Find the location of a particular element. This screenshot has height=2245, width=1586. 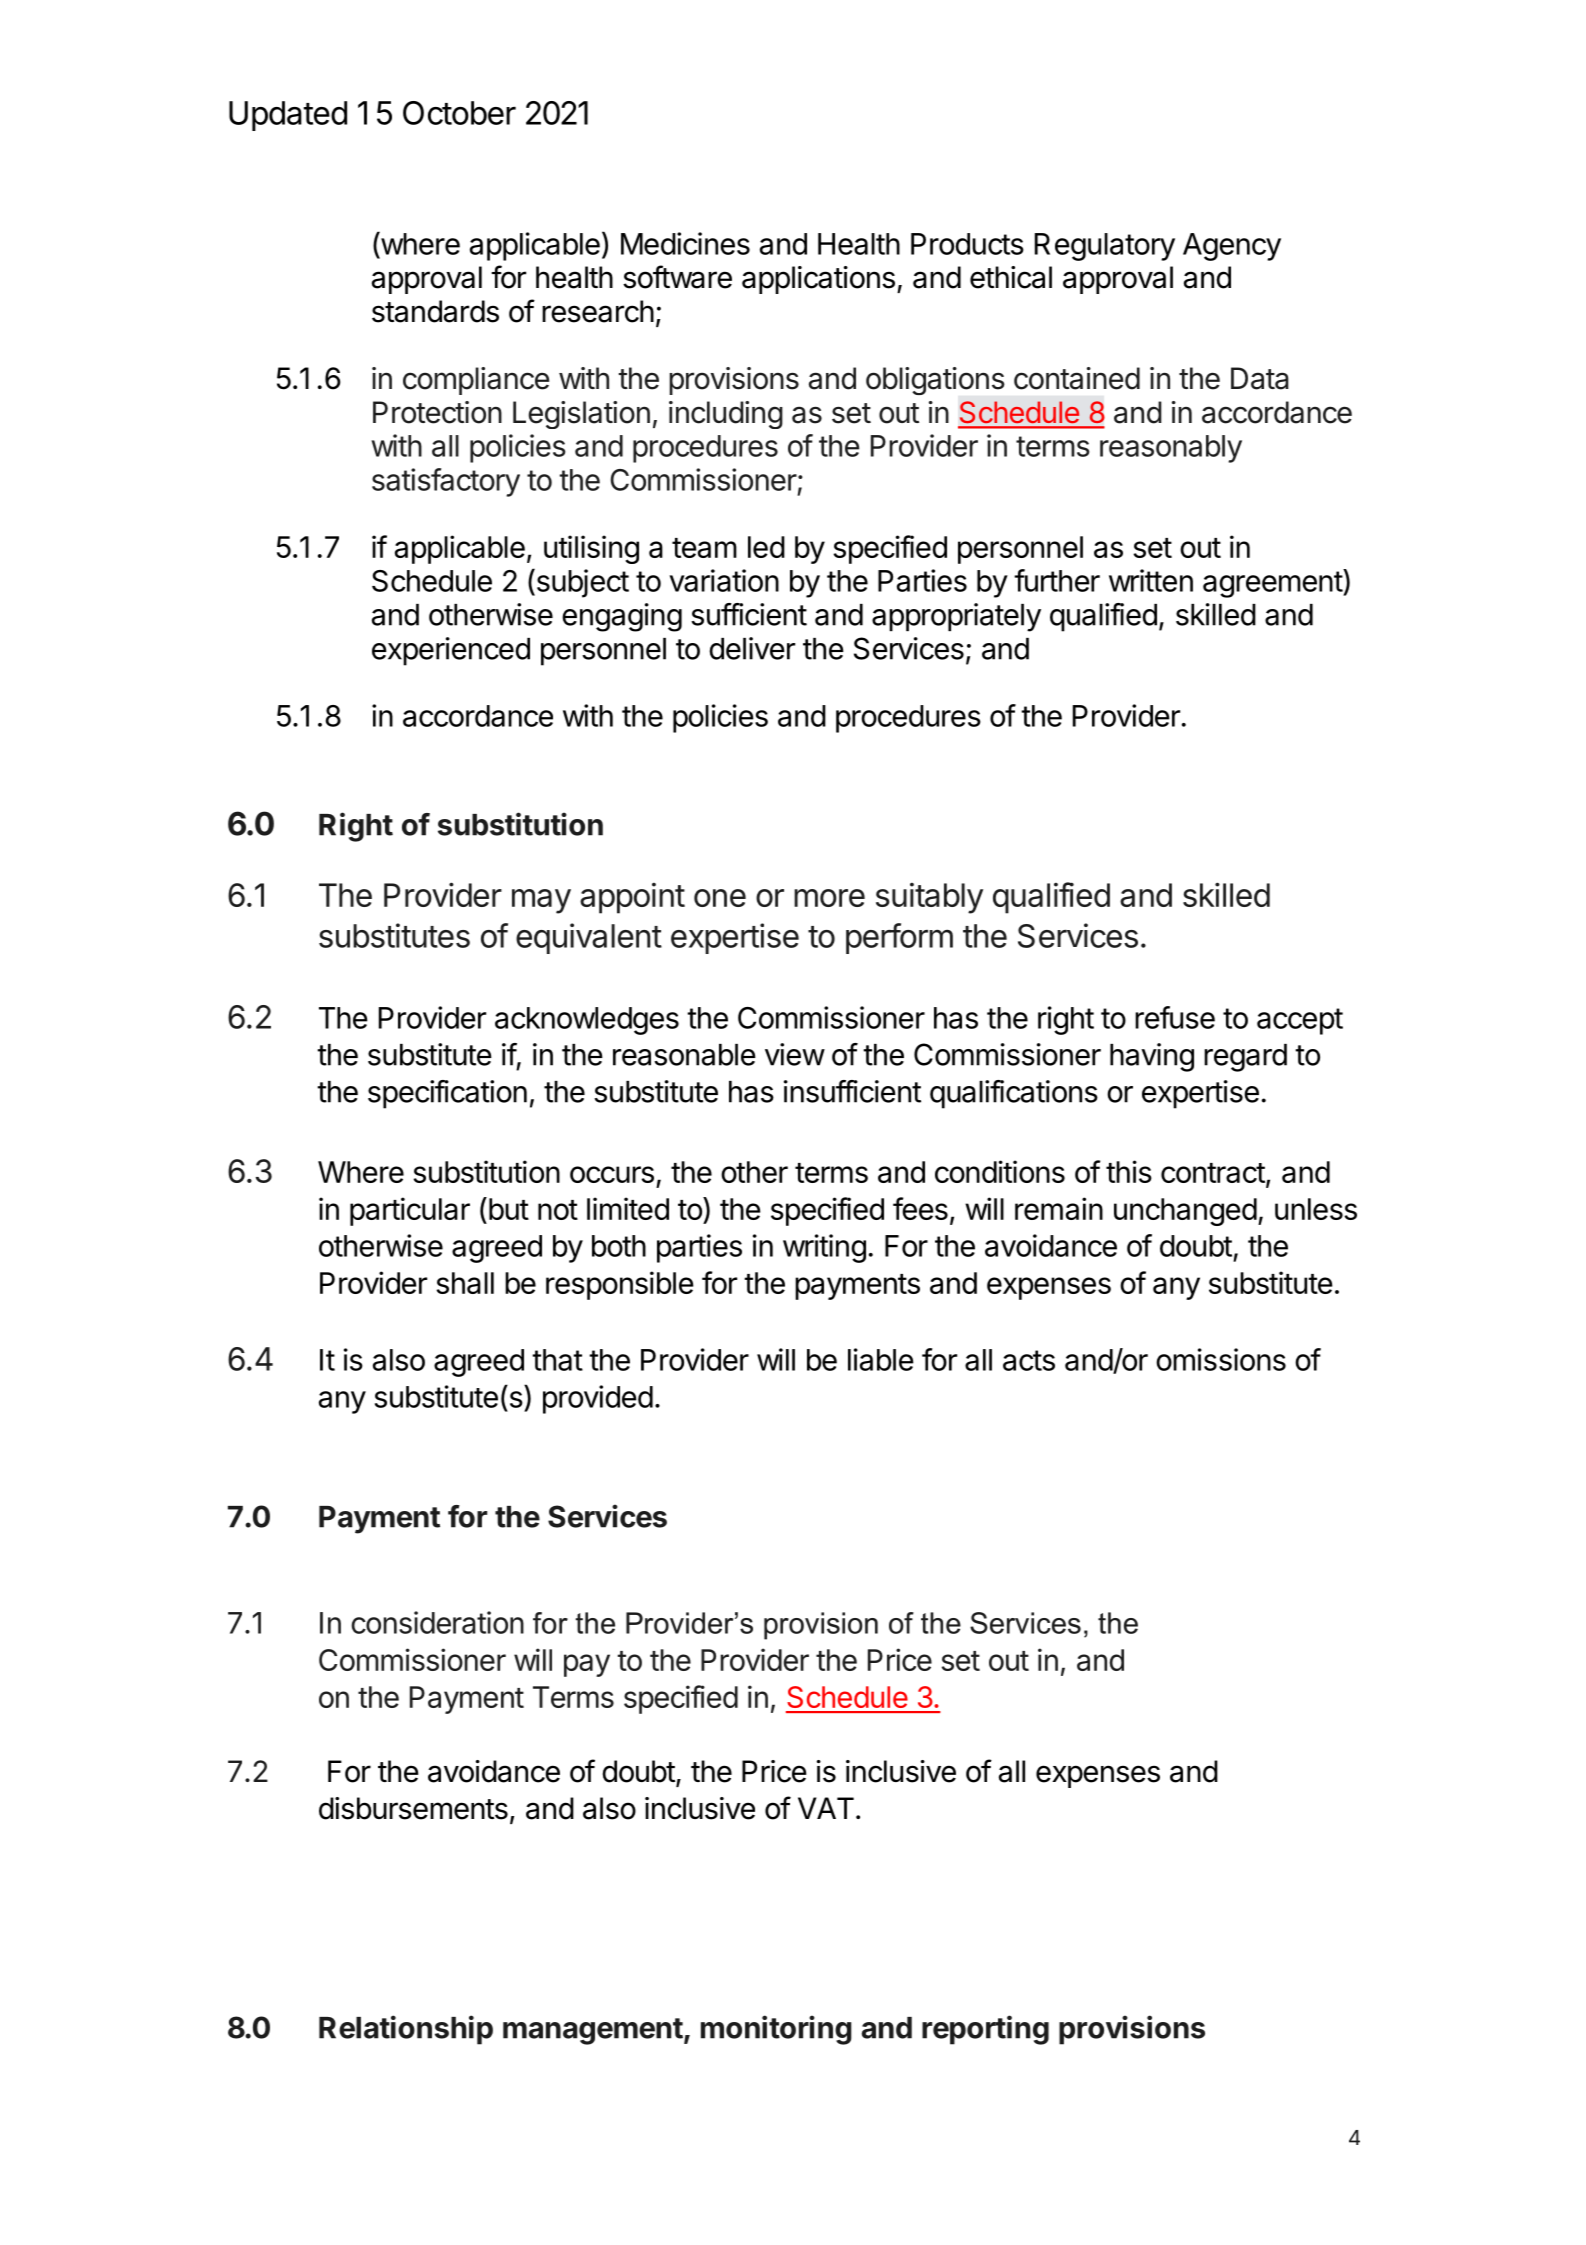

reporting is located at coordinates (985, 2030).
